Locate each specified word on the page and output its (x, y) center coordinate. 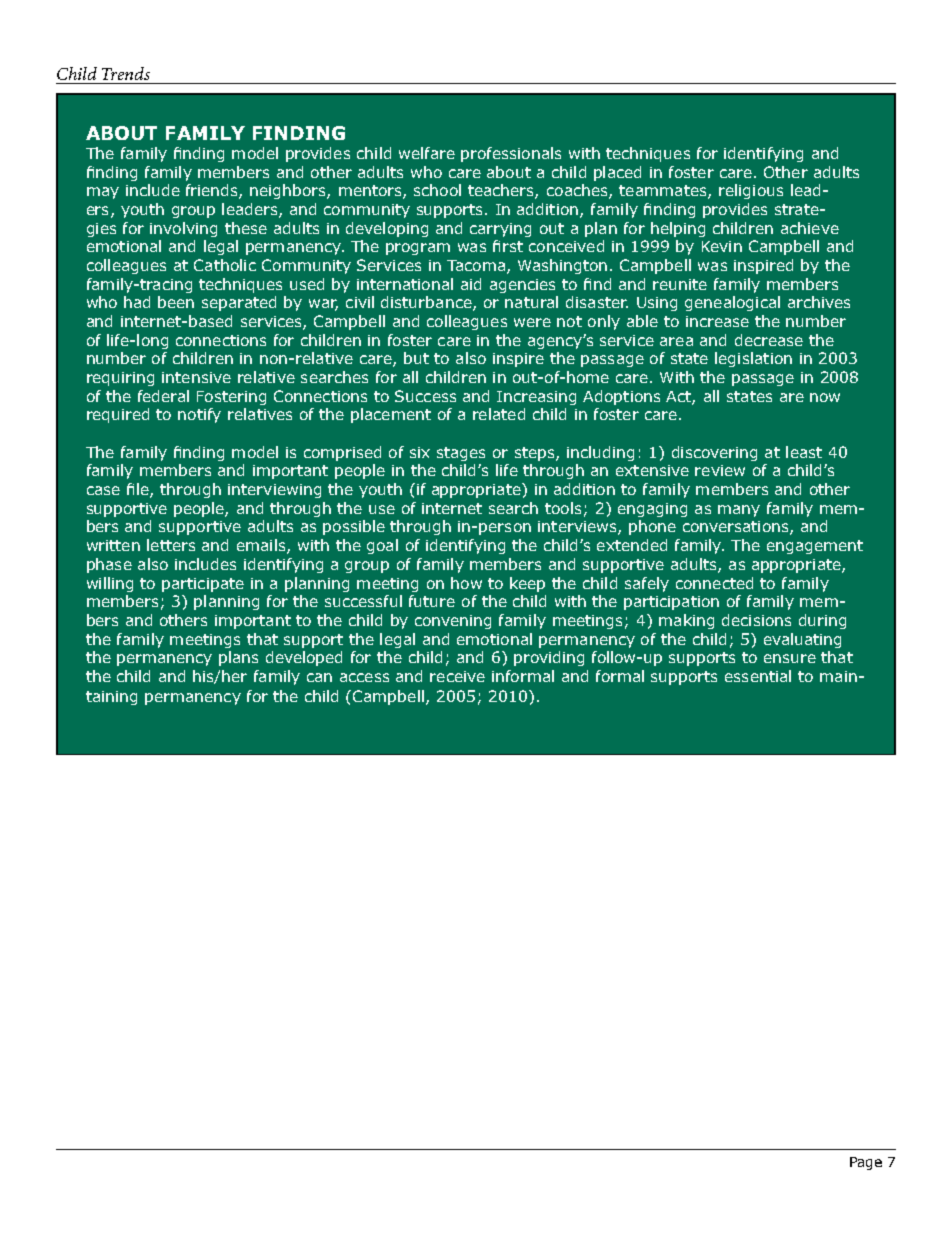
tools (563, 508)
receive (457, 676)
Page (866, 1163)
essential (758, 676)
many (739, 511)
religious (751, 191)
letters (171, 545)
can (319, 677)
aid (471, 284)
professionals (511, 154)
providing (549, 658)
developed (304, 658)
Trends (126, 73)
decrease (769, 340)
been (176, 302)
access (364, 677)
